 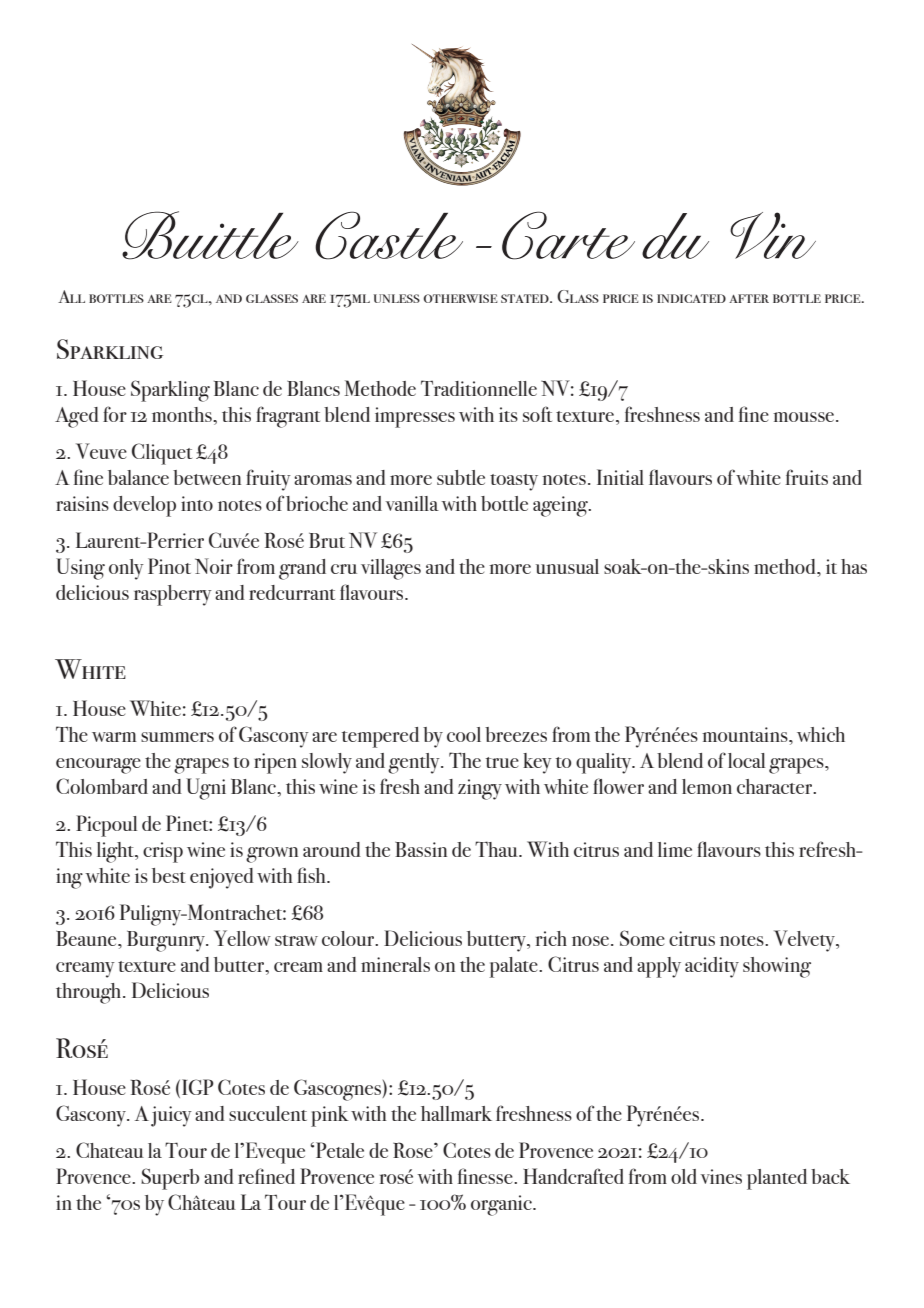 What do you see at coordinates (749, 298) in the screenshot?
I see `after` at bounding box center [749, 298].
